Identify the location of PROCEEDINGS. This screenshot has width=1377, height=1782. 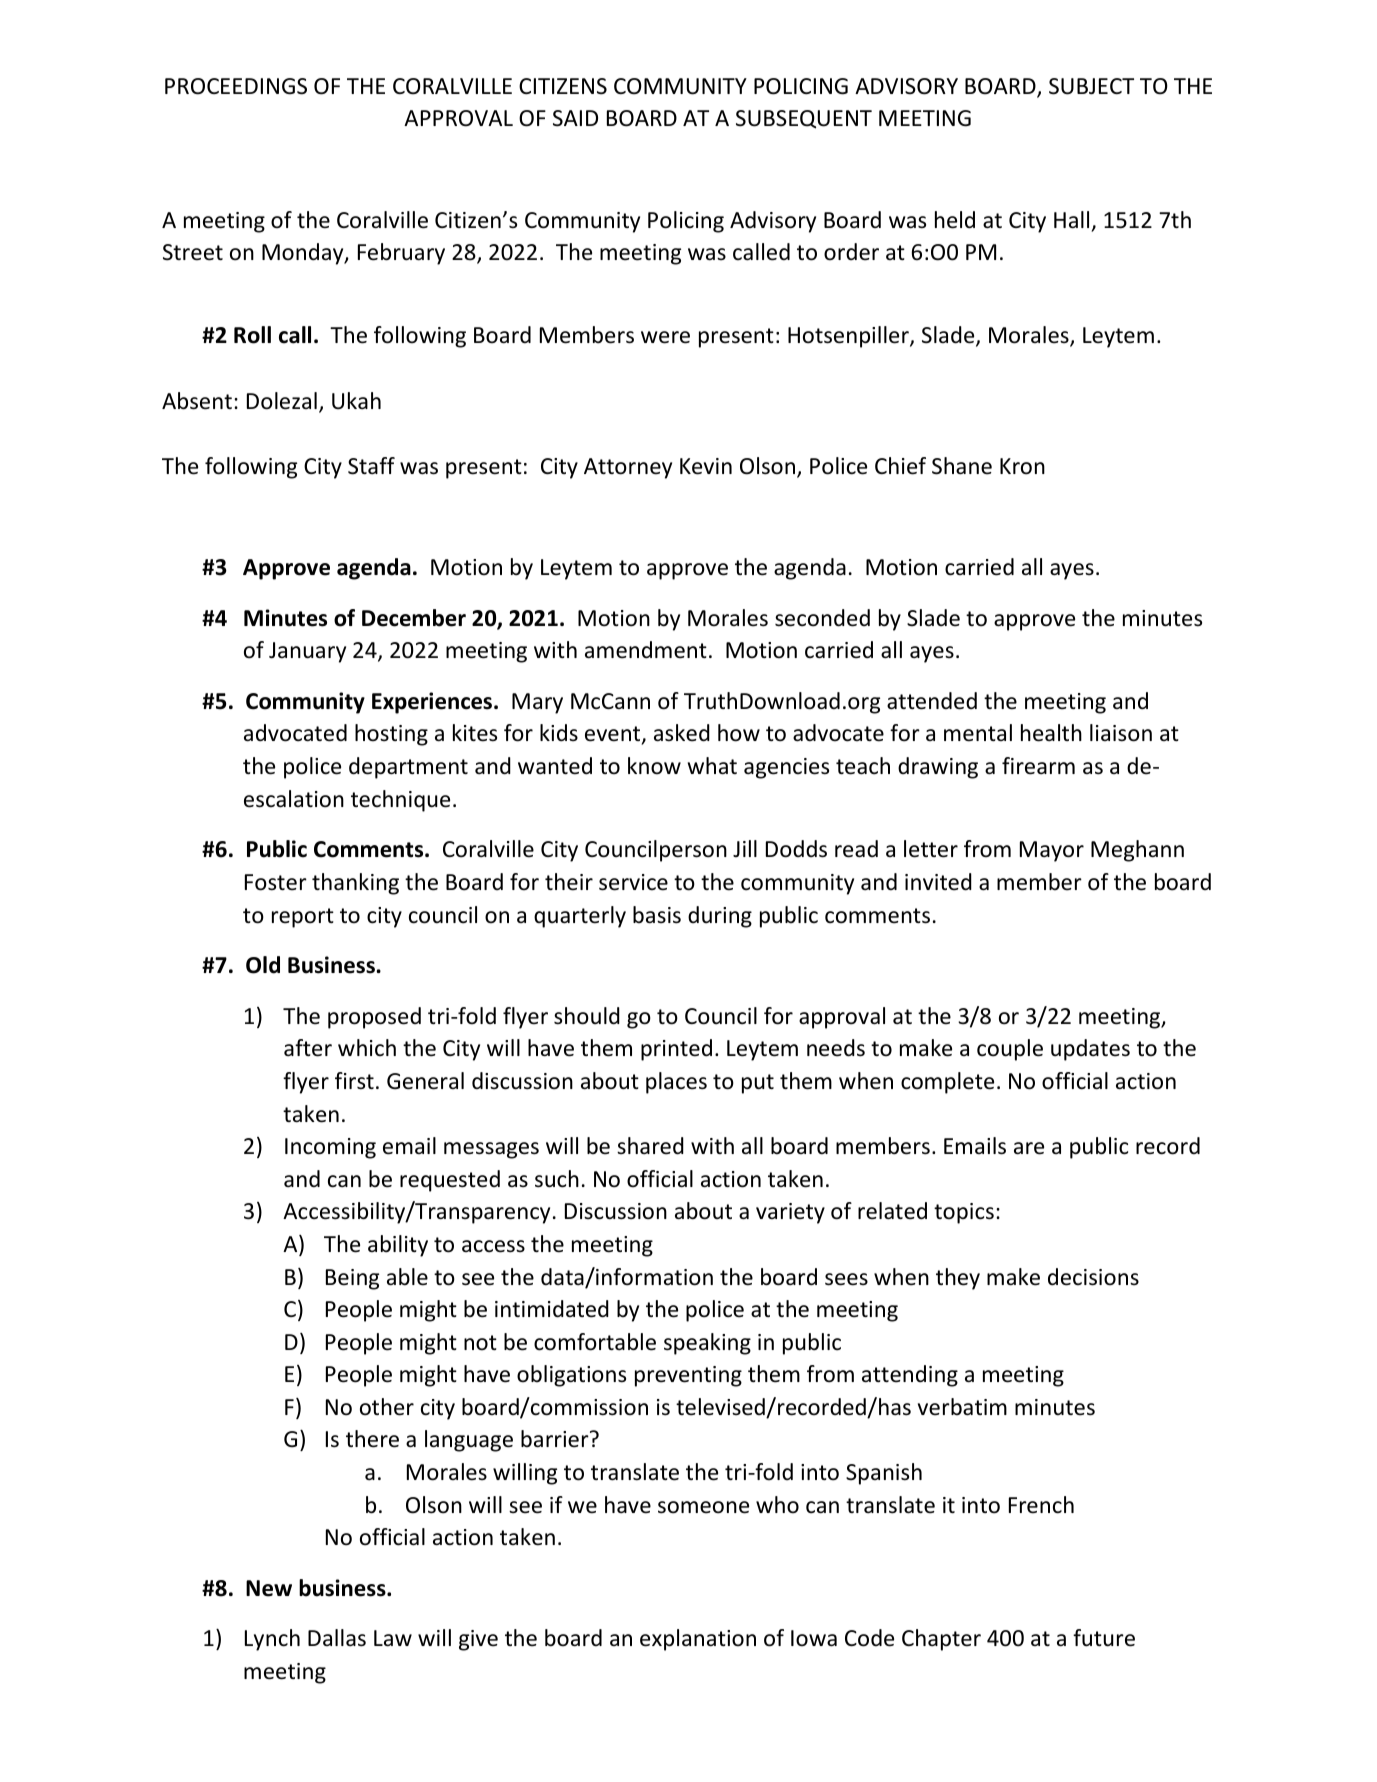
(236, 86).
